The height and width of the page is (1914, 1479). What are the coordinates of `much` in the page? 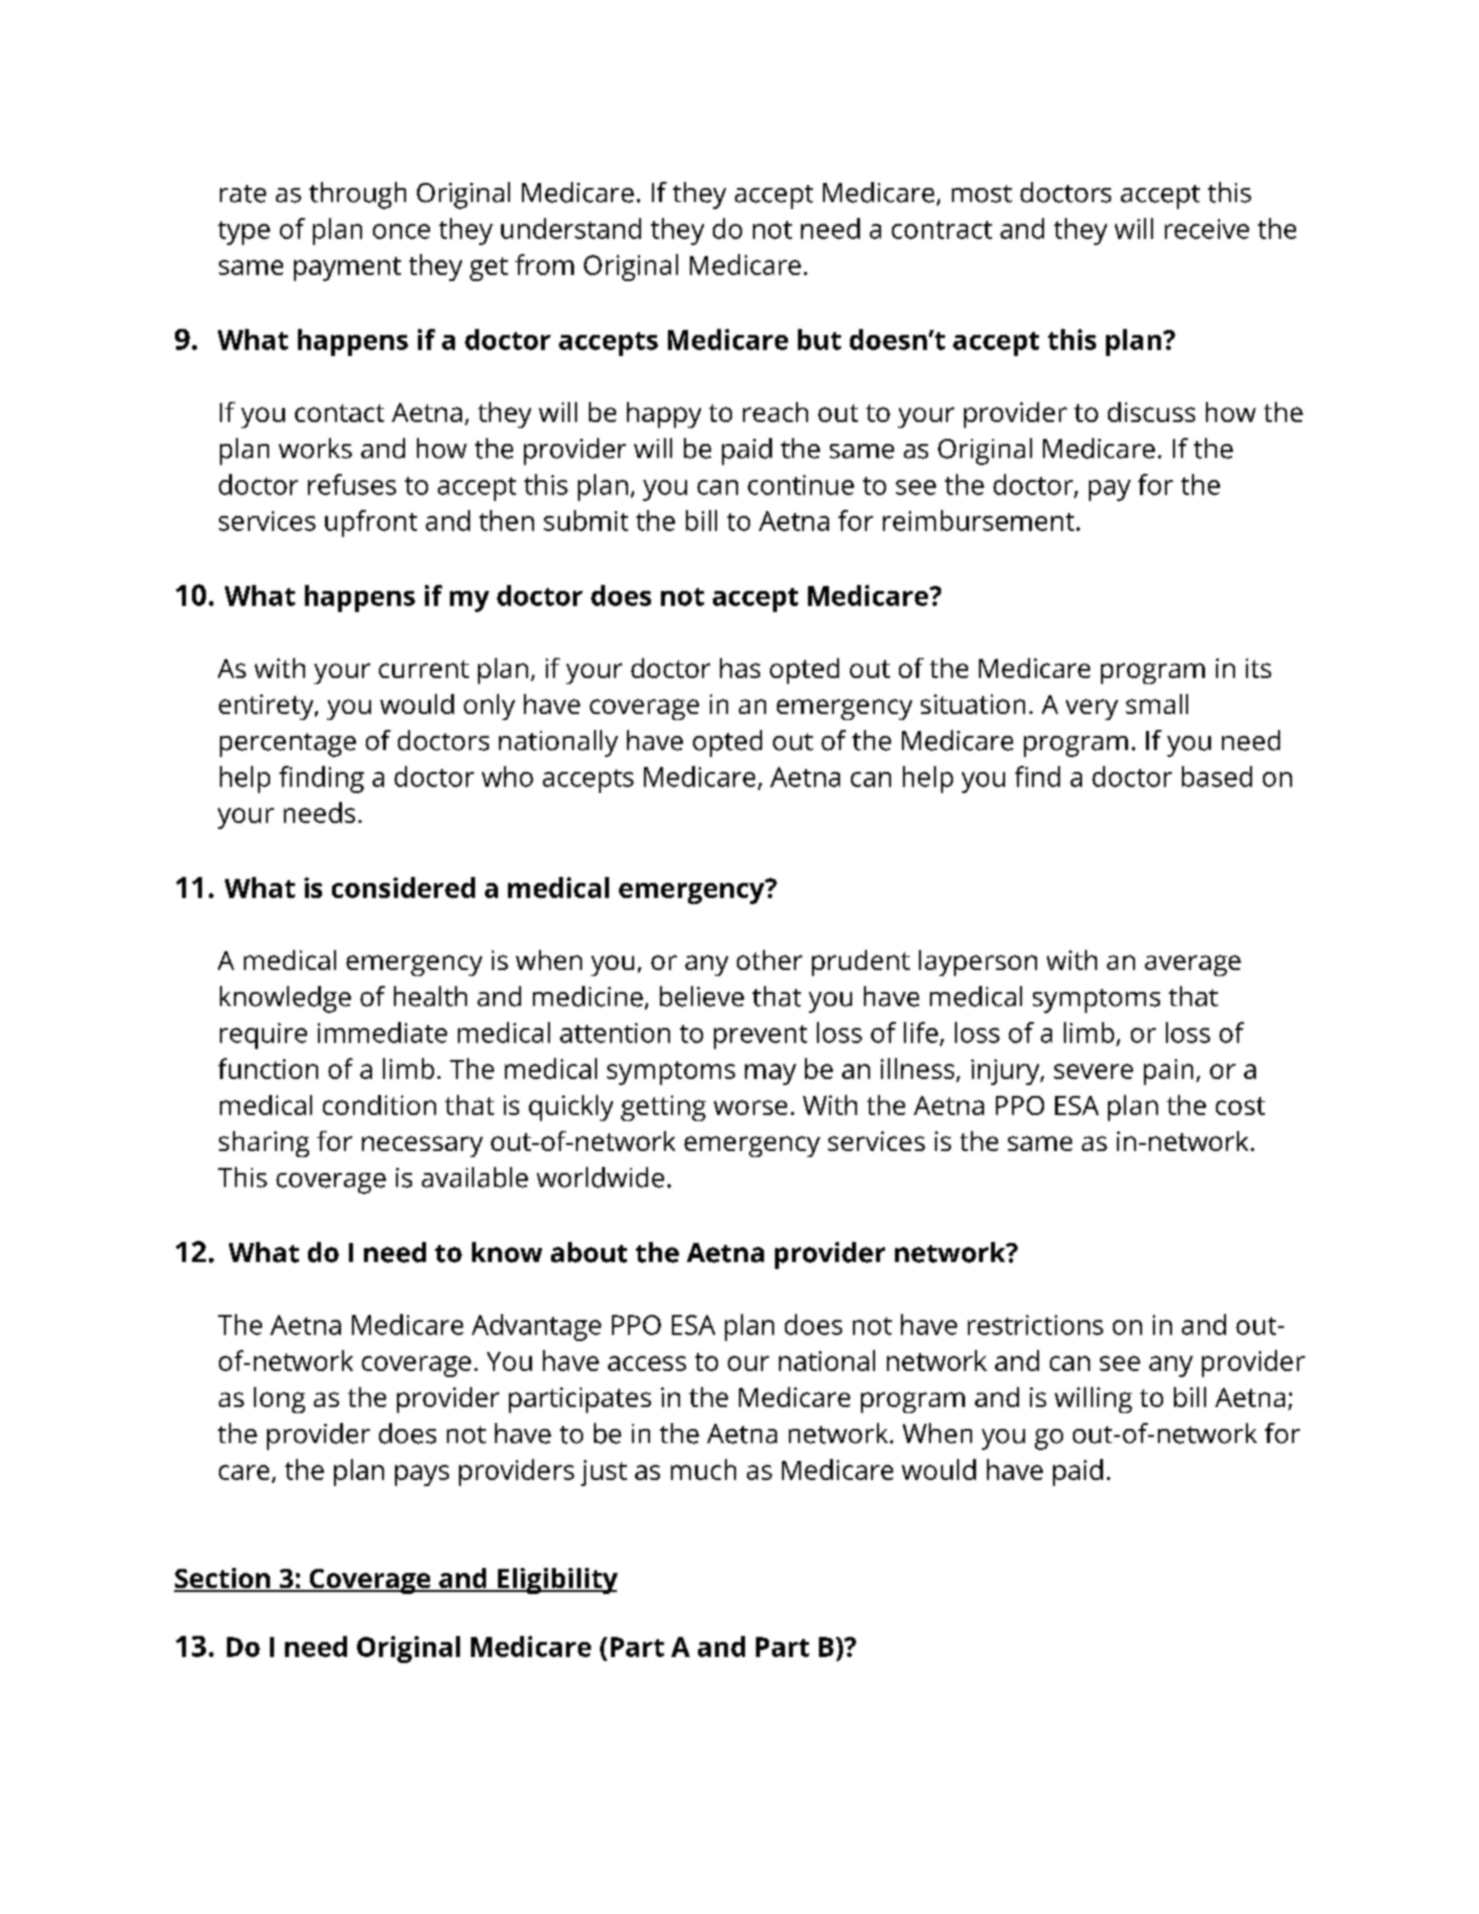 It's located at (703, 1469).
